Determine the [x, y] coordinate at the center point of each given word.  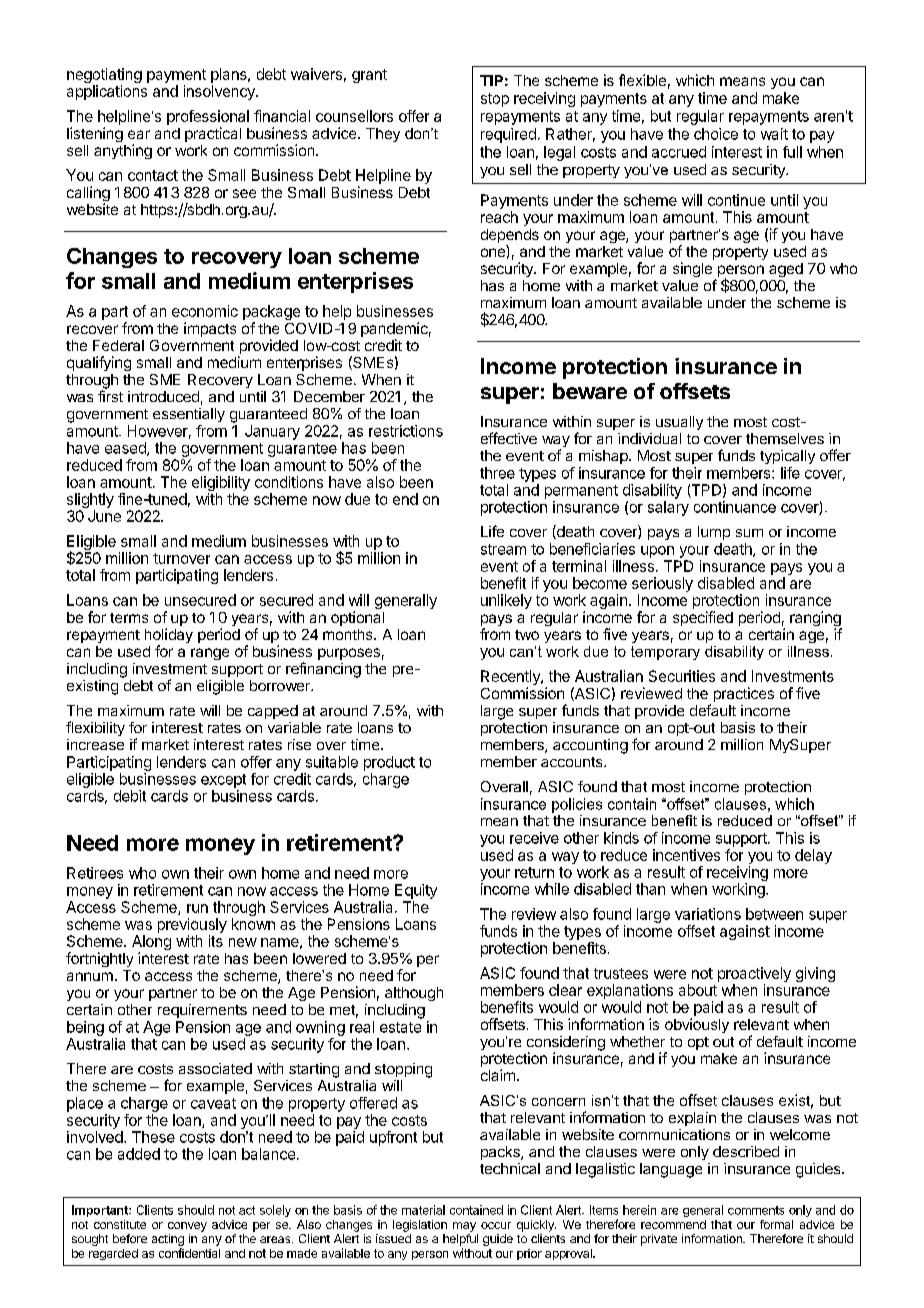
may [464, 1227]
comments [756, 1210]
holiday [169, 637]
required [508, 135]
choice [716, 134]
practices [744, 694]
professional [208, 117]
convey [187, 1227]
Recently [511, 679]
